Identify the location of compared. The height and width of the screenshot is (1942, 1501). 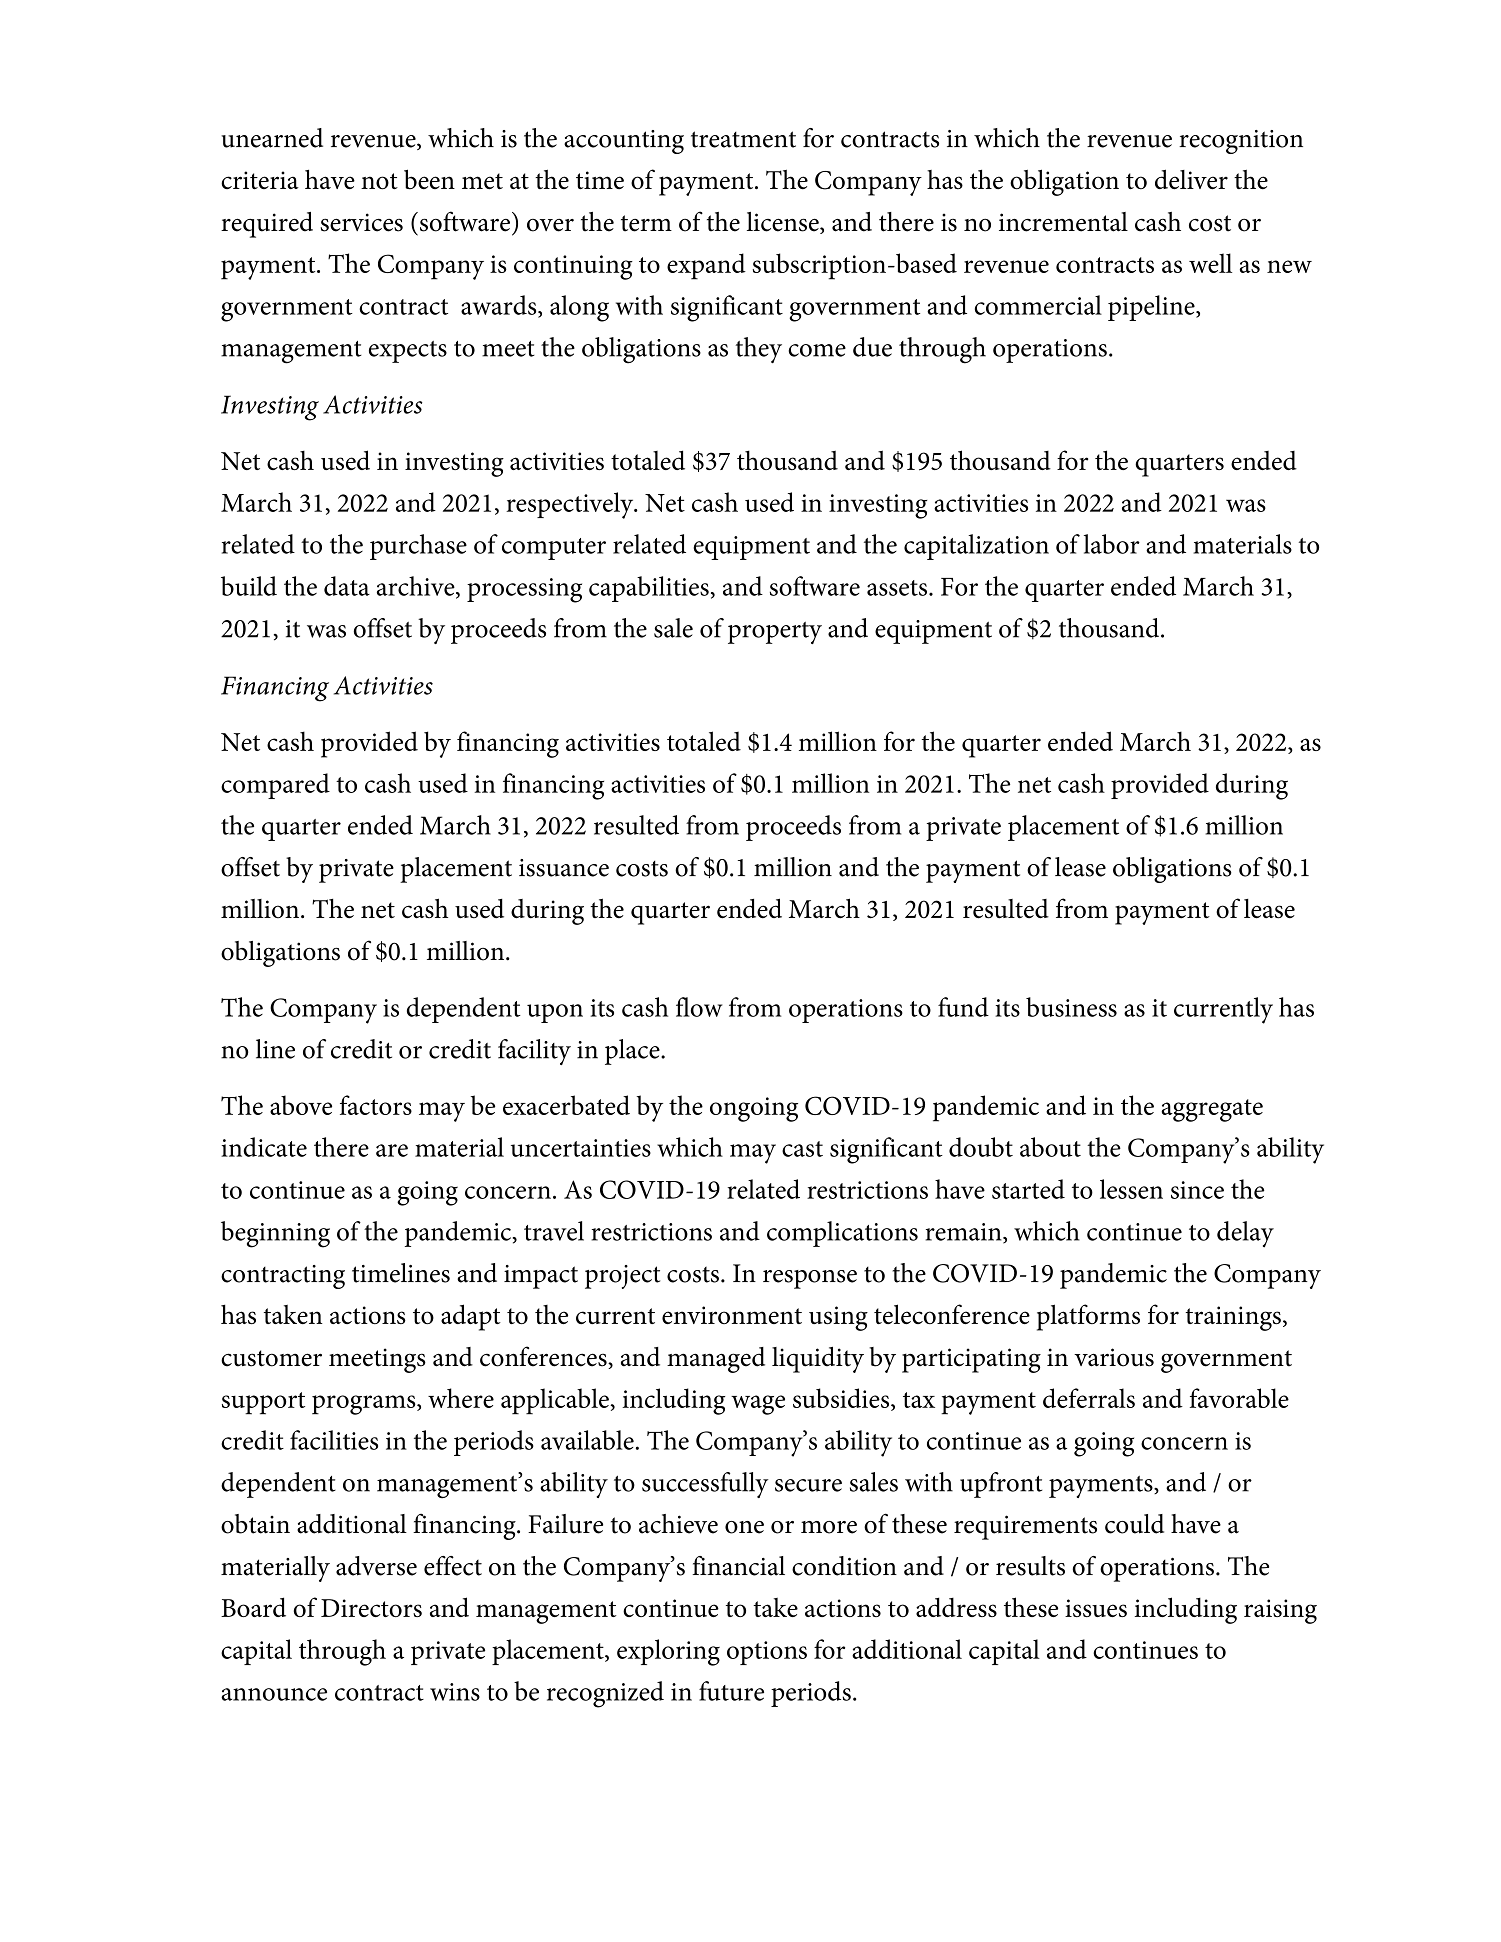
(275, 786).
